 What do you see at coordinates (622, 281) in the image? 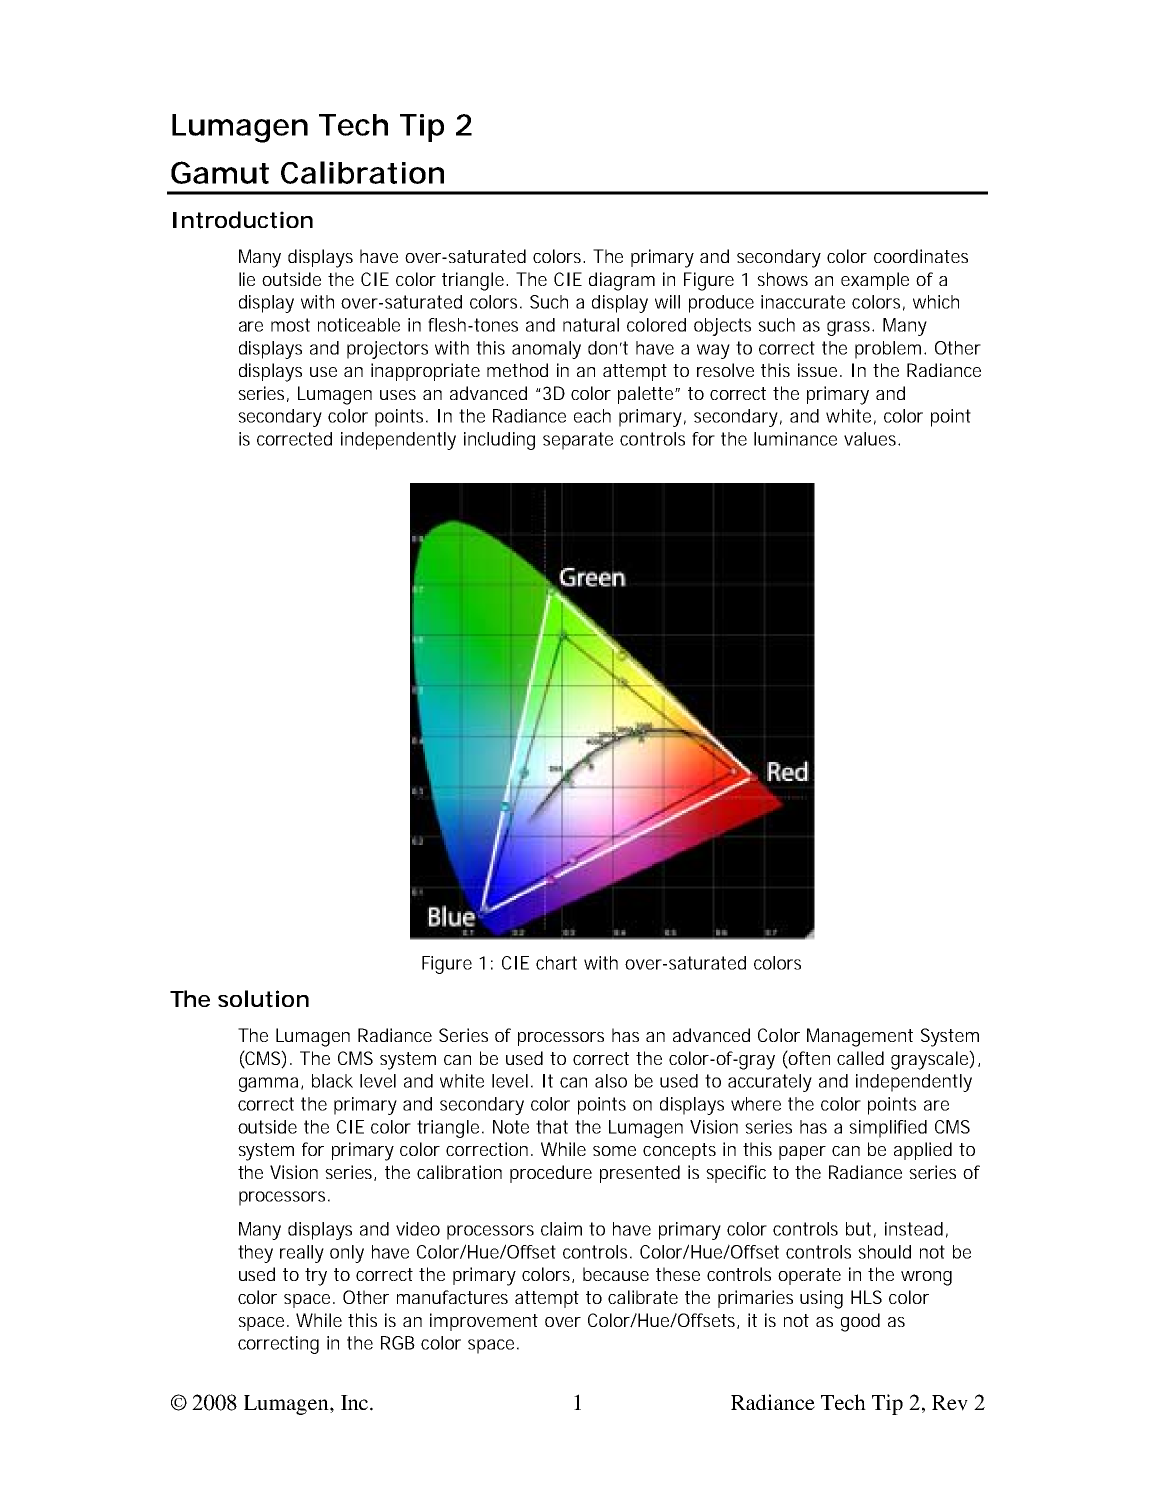
I see `diagram` at bounding box center [622, 281].
